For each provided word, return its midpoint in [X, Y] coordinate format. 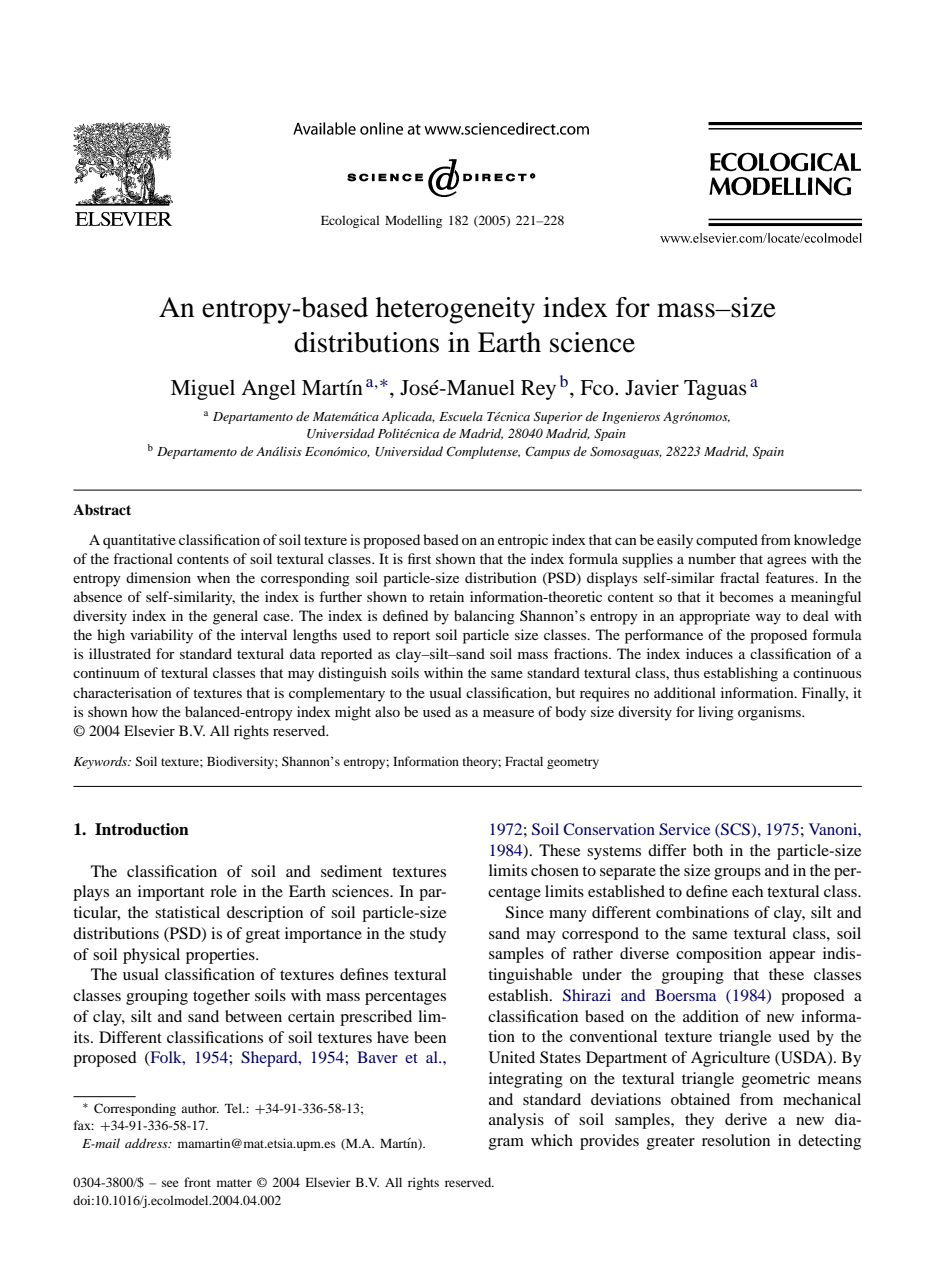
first [419, 558]
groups [737, 874]
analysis [516, 1121]
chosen [555, 870]
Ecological [350, 221]
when [213, 577]
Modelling [413, 221]
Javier [652, 387]
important [171, 893]
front [197, 1182]
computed [727, 541]
